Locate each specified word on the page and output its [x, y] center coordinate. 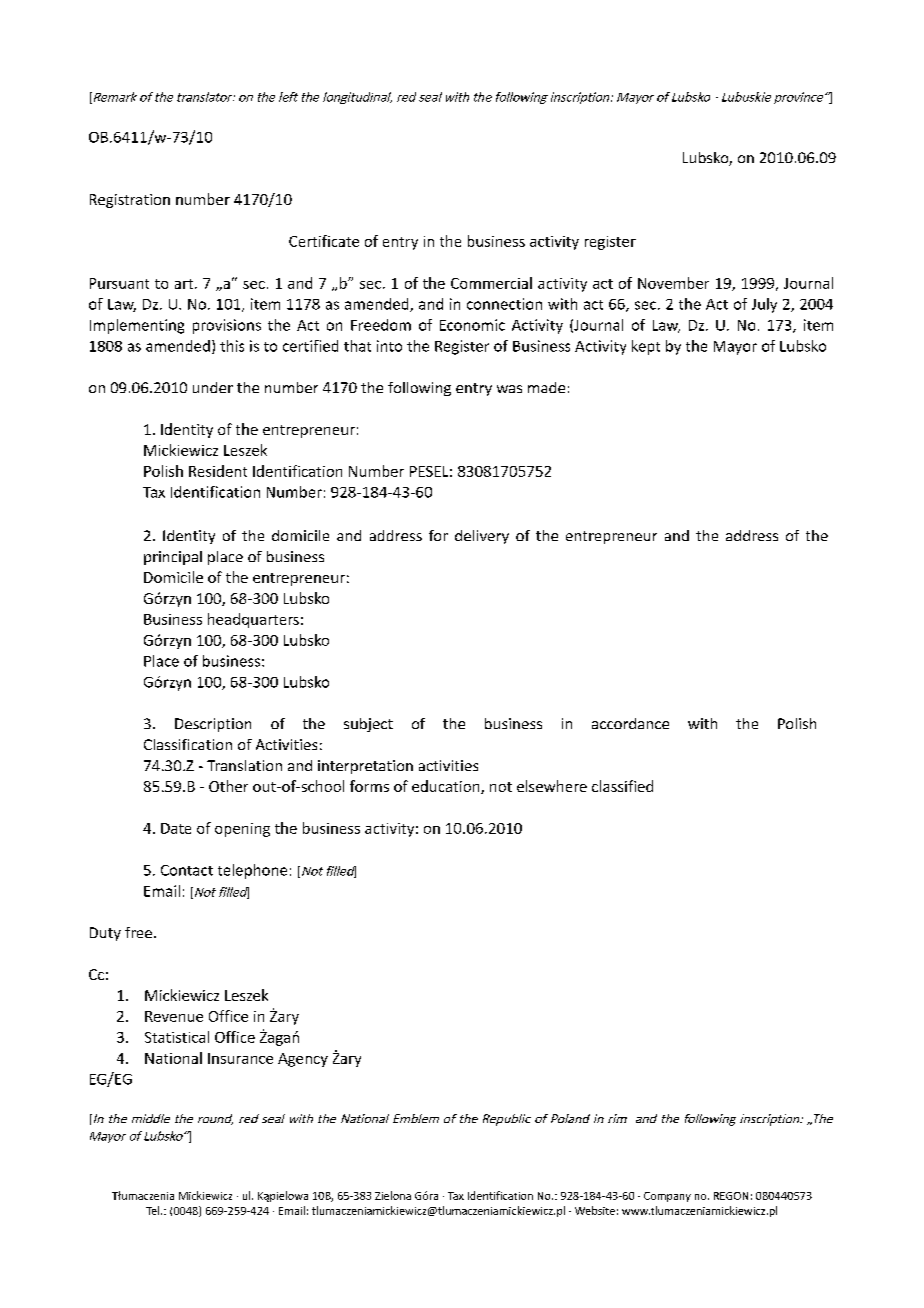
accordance [630, 723]
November [673, 283]
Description [213, 725]
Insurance [240, 1058]
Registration [130, 201]
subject [368, 725]
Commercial [491, 283]
